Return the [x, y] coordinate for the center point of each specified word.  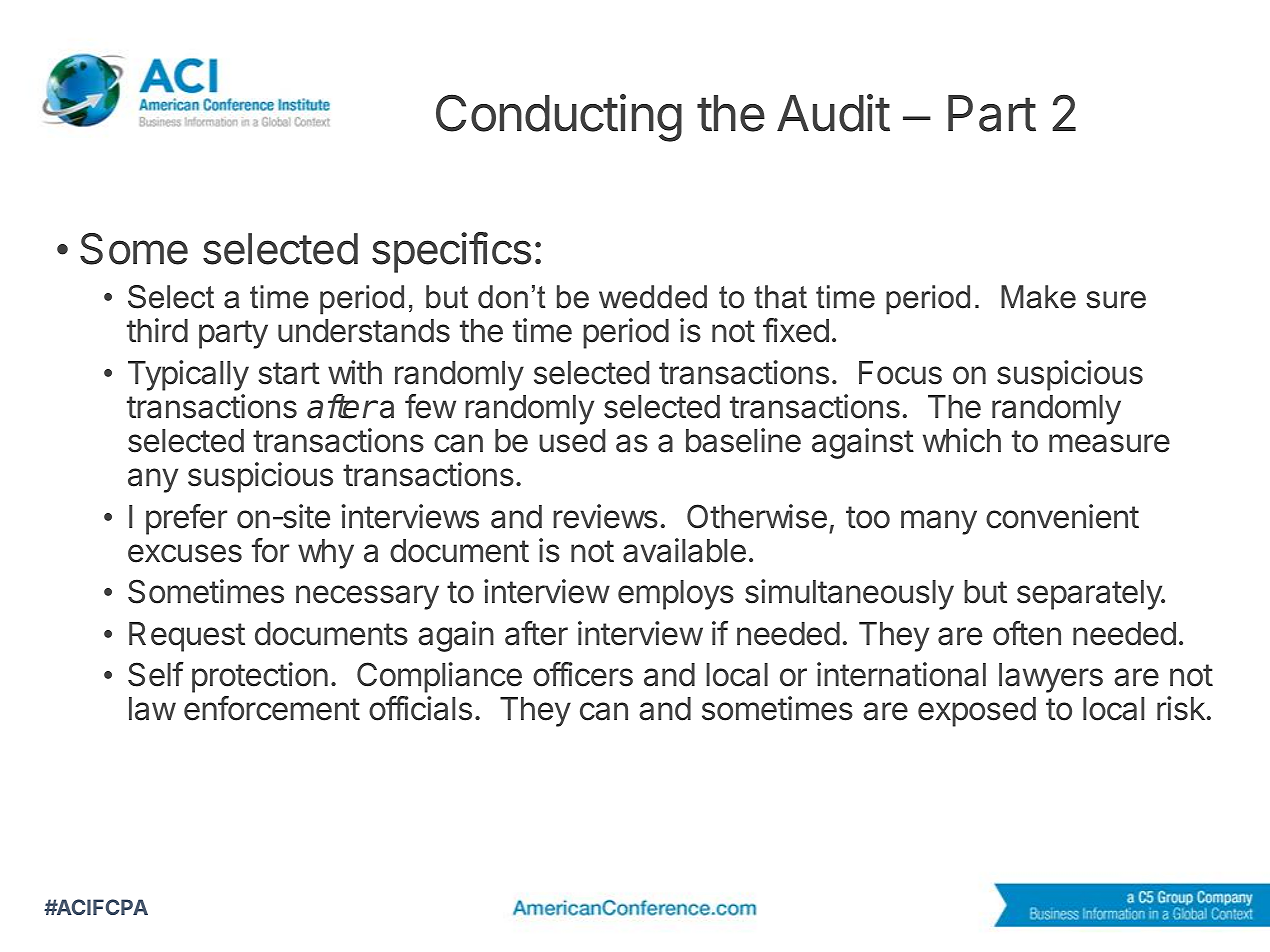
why [326, 554]
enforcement [272, 708]
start [289, 373]
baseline [743, 440]
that [780, 297]
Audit [833, 113]
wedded [653, 297]
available [684, 550]
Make [1038, 297]
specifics [451, 252]
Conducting [559, 118]
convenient [1062, 516]
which [962, 440]
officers [583, 674]
